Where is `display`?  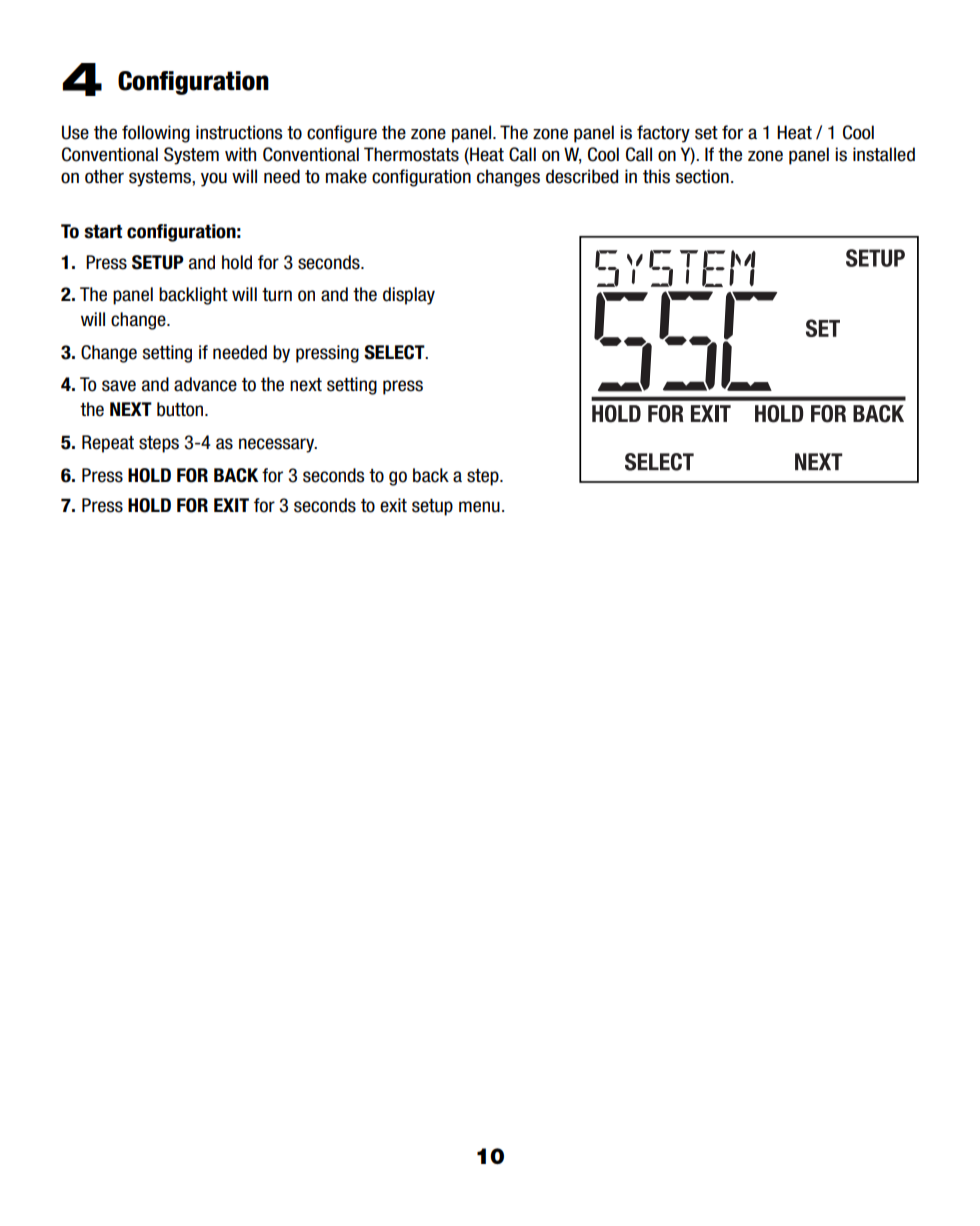 display is located at coordinates (409, 296).
